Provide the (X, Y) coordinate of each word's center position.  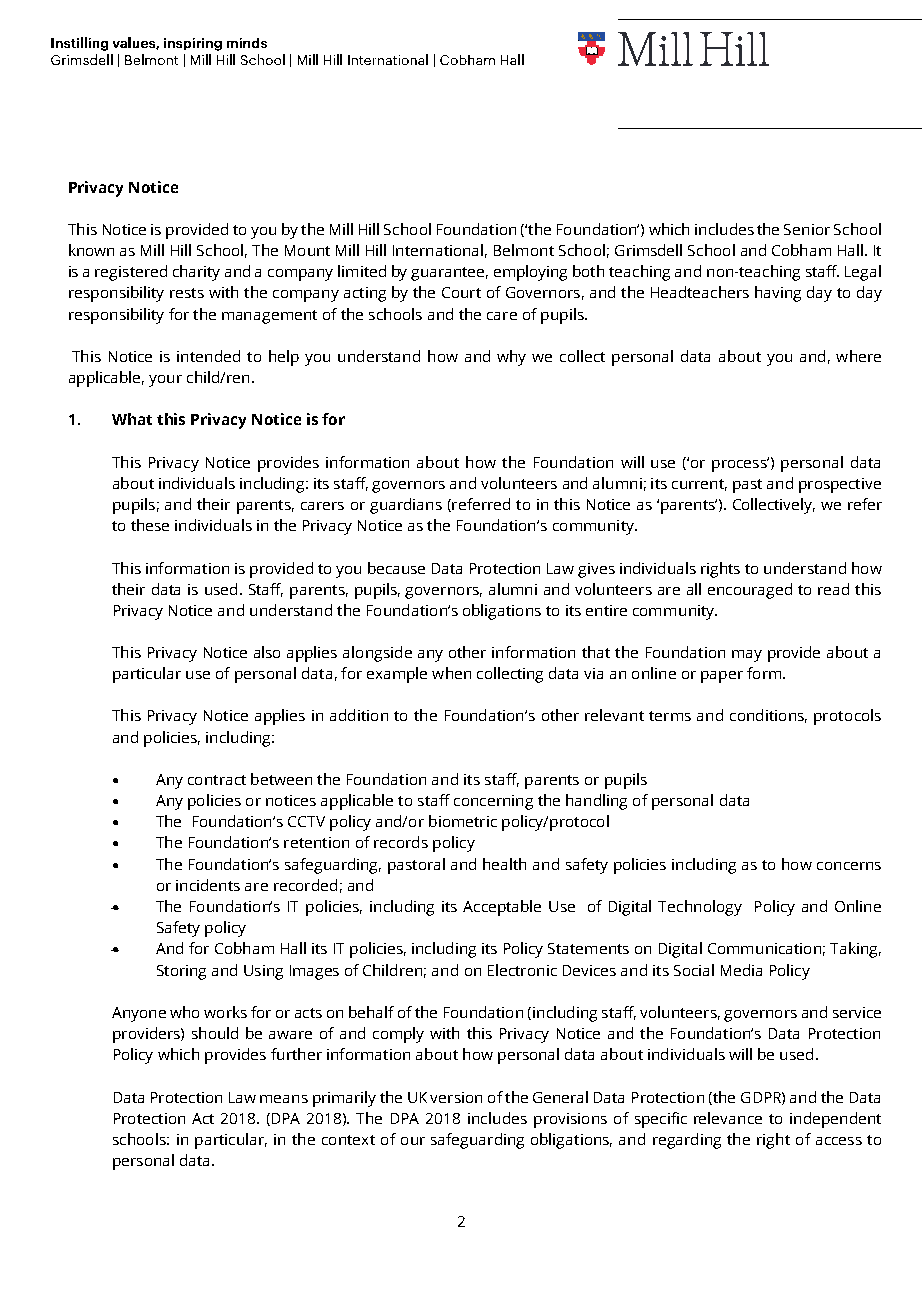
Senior (807, 229)
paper (722, 677)
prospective (840, 485)
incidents (208, 885)
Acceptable (502, 908)
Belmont (524, 250)
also (267, 652)
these (150, 525)
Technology (700, 908)
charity (196, 273)
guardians (406, 506)
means (284, 1099)
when (451, 673)
